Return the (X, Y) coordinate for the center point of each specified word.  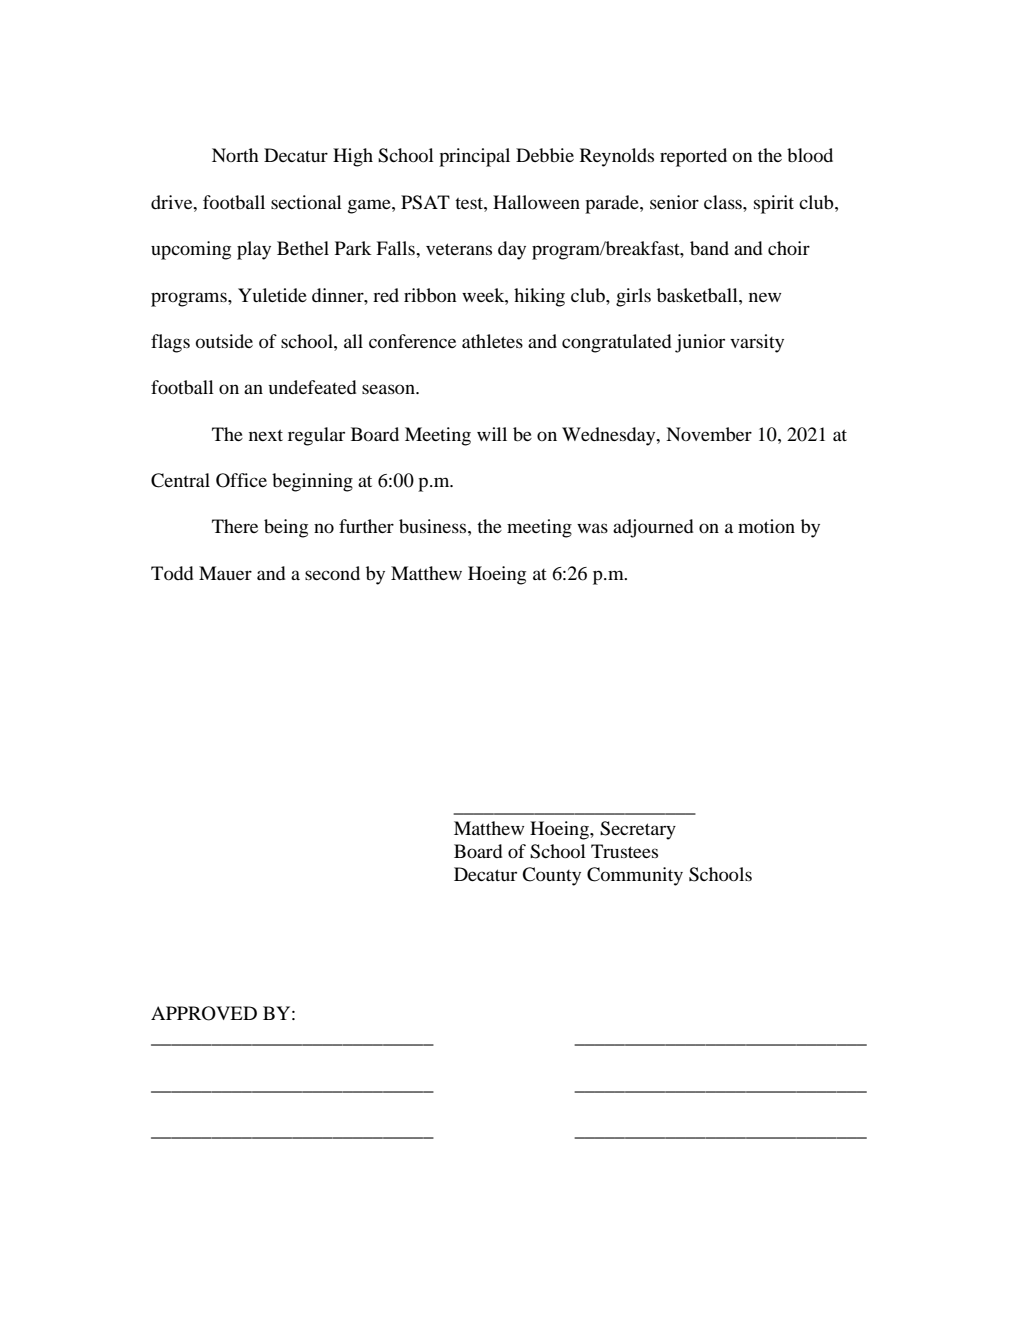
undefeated (312, 387)
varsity (757, 343)
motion (766, 526)
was (592, 528)
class (724, 202)
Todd (172, 573)
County (551, 876)
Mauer (225, 573)
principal (474, 157)
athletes (492, 341)
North (235, 155)
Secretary (638, 830)
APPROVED (204, 1013)
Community (635, 876)
